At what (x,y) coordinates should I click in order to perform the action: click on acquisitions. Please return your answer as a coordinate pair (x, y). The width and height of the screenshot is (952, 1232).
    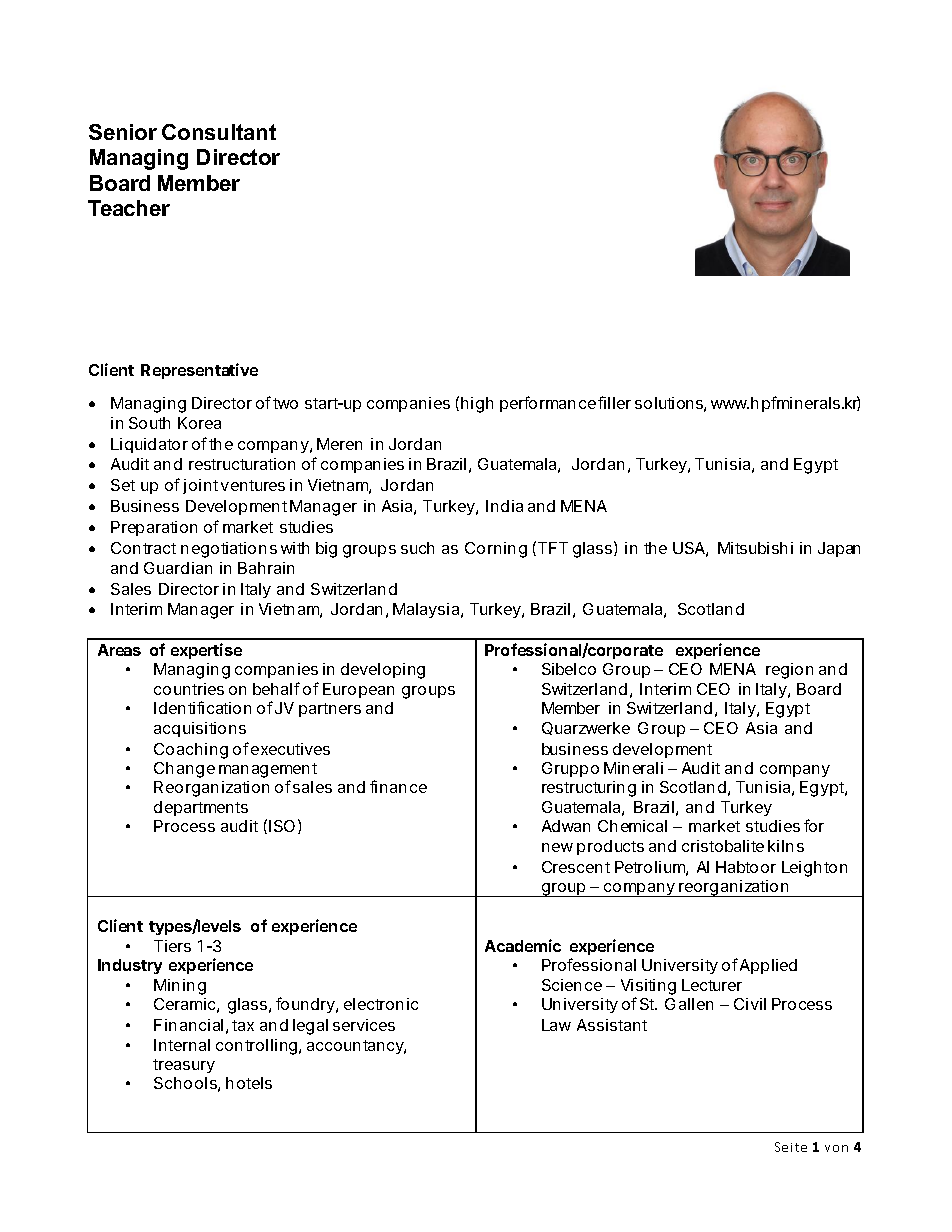
    Looking at the image, I should click on (200, 729).
